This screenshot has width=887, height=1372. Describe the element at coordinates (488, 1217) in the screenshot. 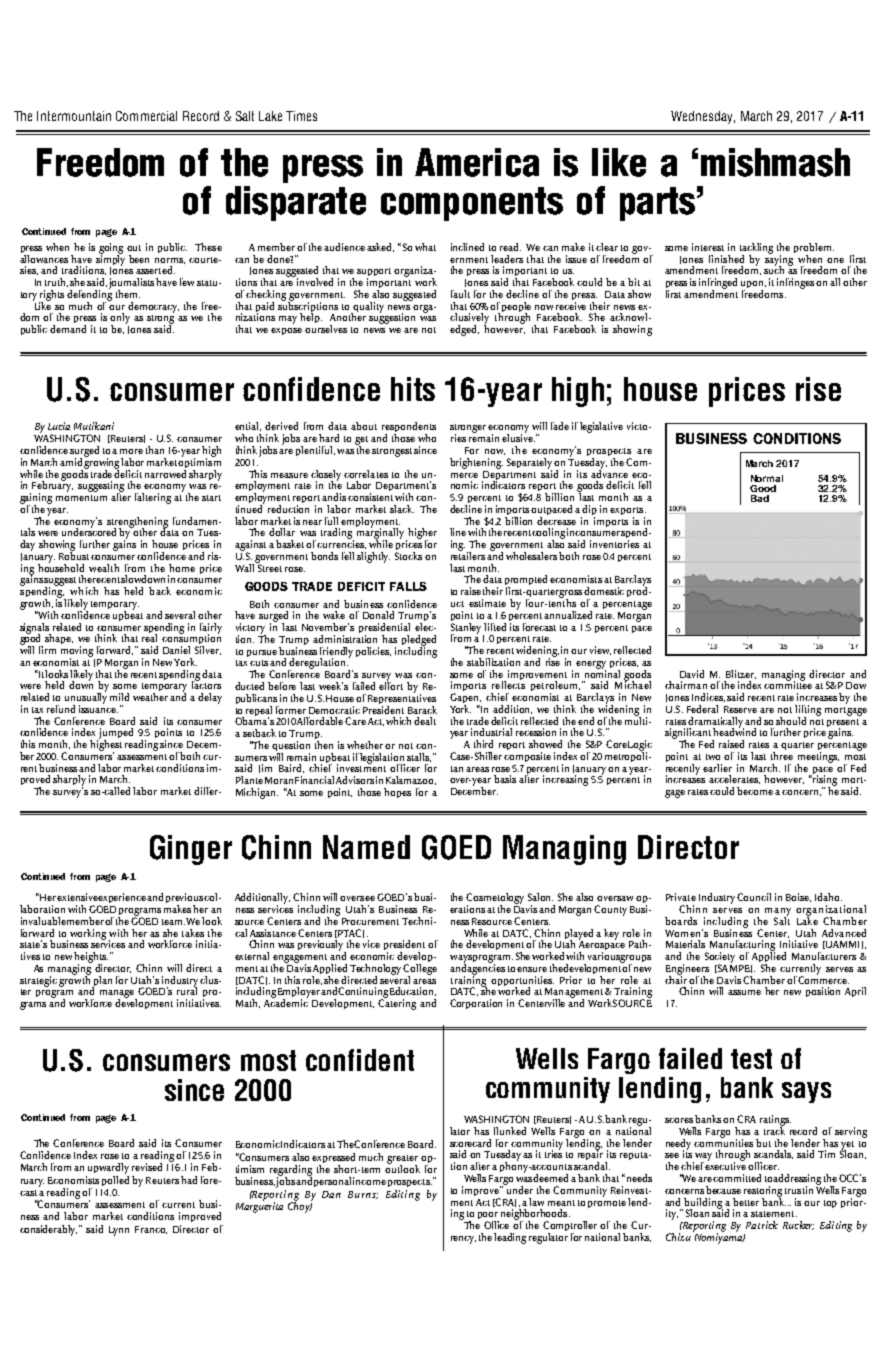

I see `poor` at that location.
